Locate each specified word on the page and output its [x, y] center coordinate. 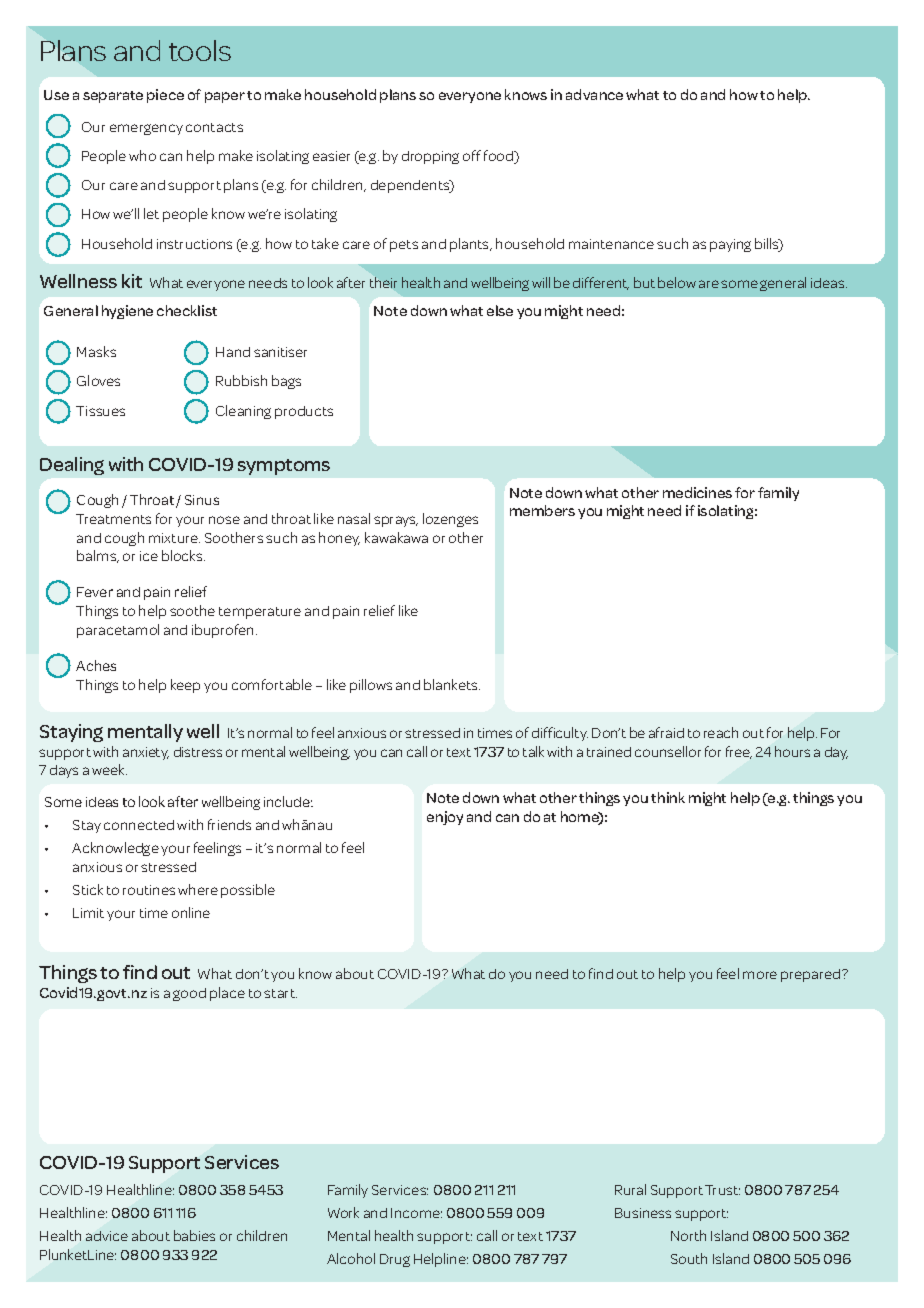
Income [416, 1213]
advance [594, 94]
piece [165, 96]
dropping [430, 157]
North [688, 1235]
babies [194, 1235]
